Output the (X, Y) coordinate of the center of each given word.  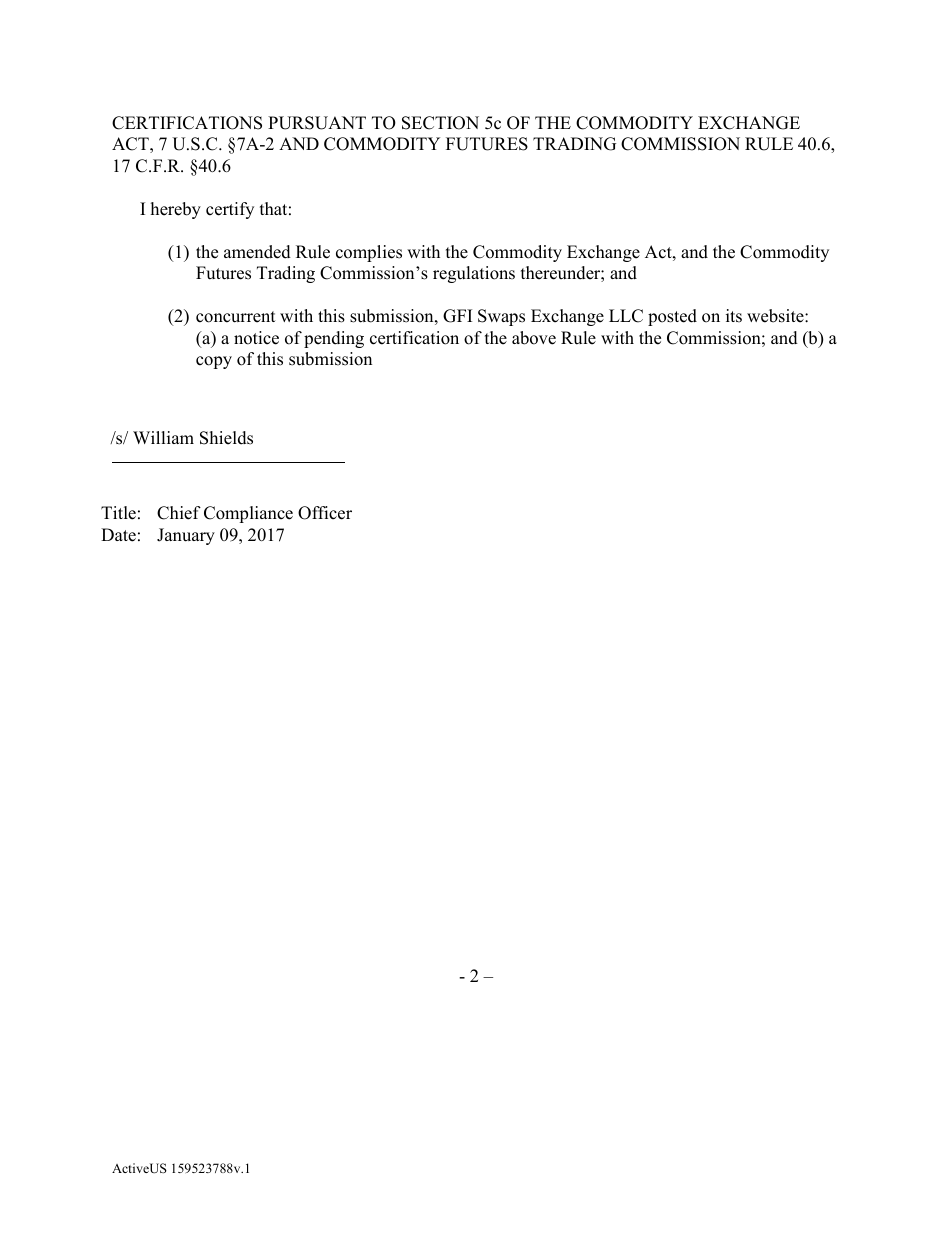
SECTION (440, 123)
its (734, 316)
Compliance (248, 514)
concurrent (236, 317)
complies (369, 253)
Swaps (501, 317)
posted (672, 317)
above (534, 338)
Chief (179, 513)
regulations (474, 274)
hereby (176, 210)
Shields (226, 438)
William (163, 437)
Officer (325, 513)
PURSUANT (317, 123)
